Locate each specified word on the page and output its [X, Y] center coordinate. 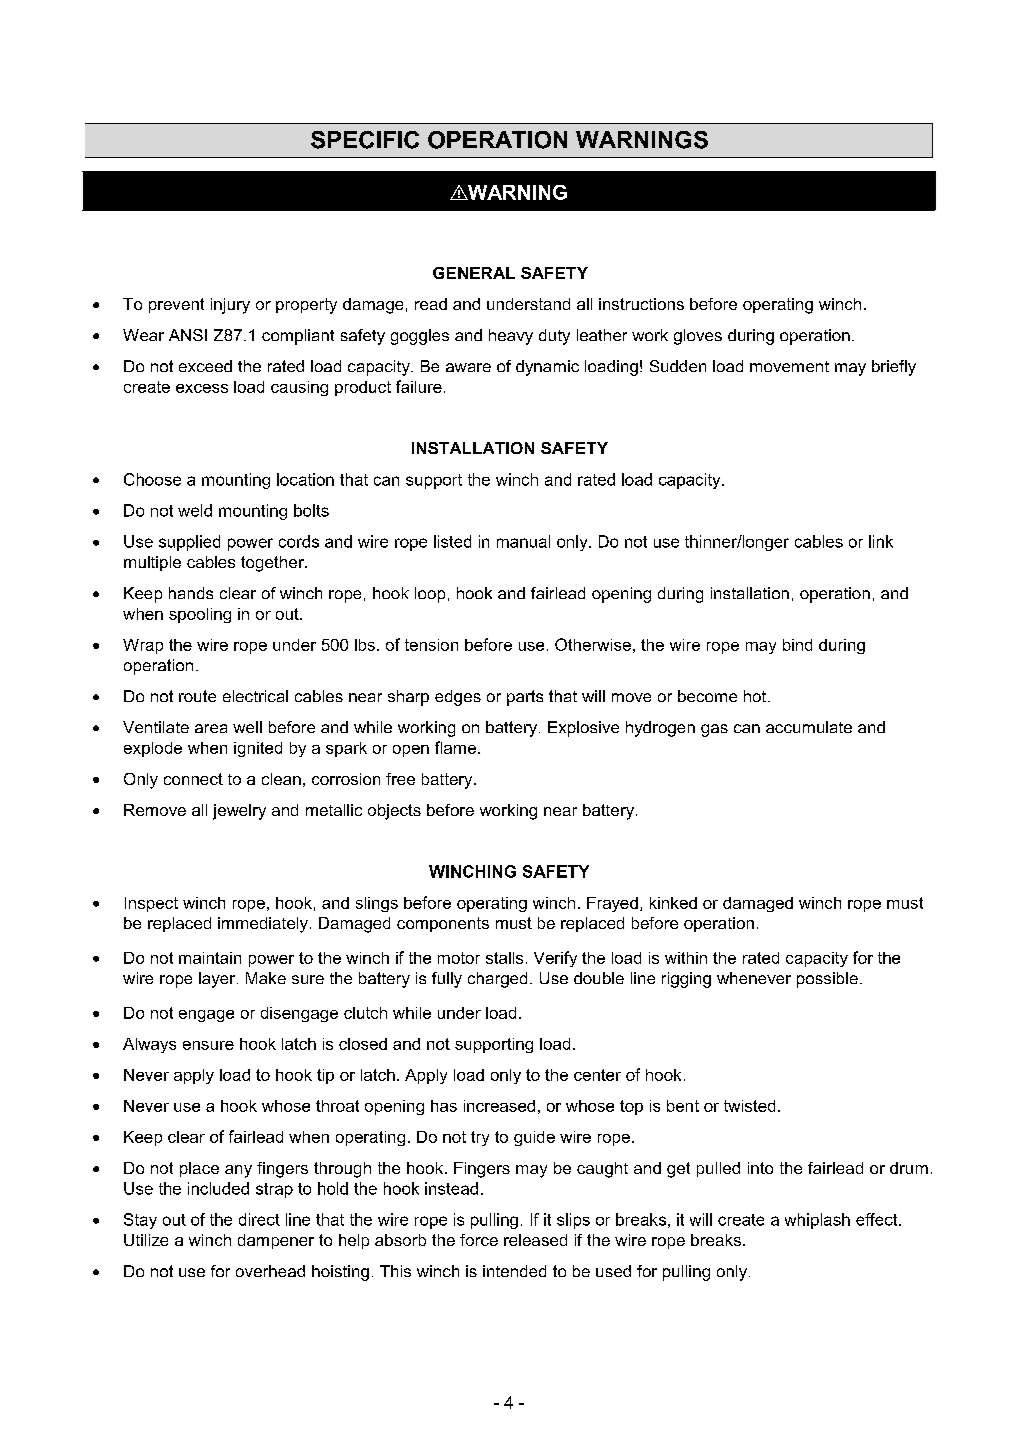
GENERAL [474, 273]
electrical [255, 696]
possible [827, 980]
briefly [894, 368]
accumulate [809, 727]
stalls [504, 958]
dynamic [547, 368]
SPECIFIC [365, 140]
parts [525, 698]
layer [218, 980]
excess [202, 388]
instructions [641, 304]
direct [259, 1219]
